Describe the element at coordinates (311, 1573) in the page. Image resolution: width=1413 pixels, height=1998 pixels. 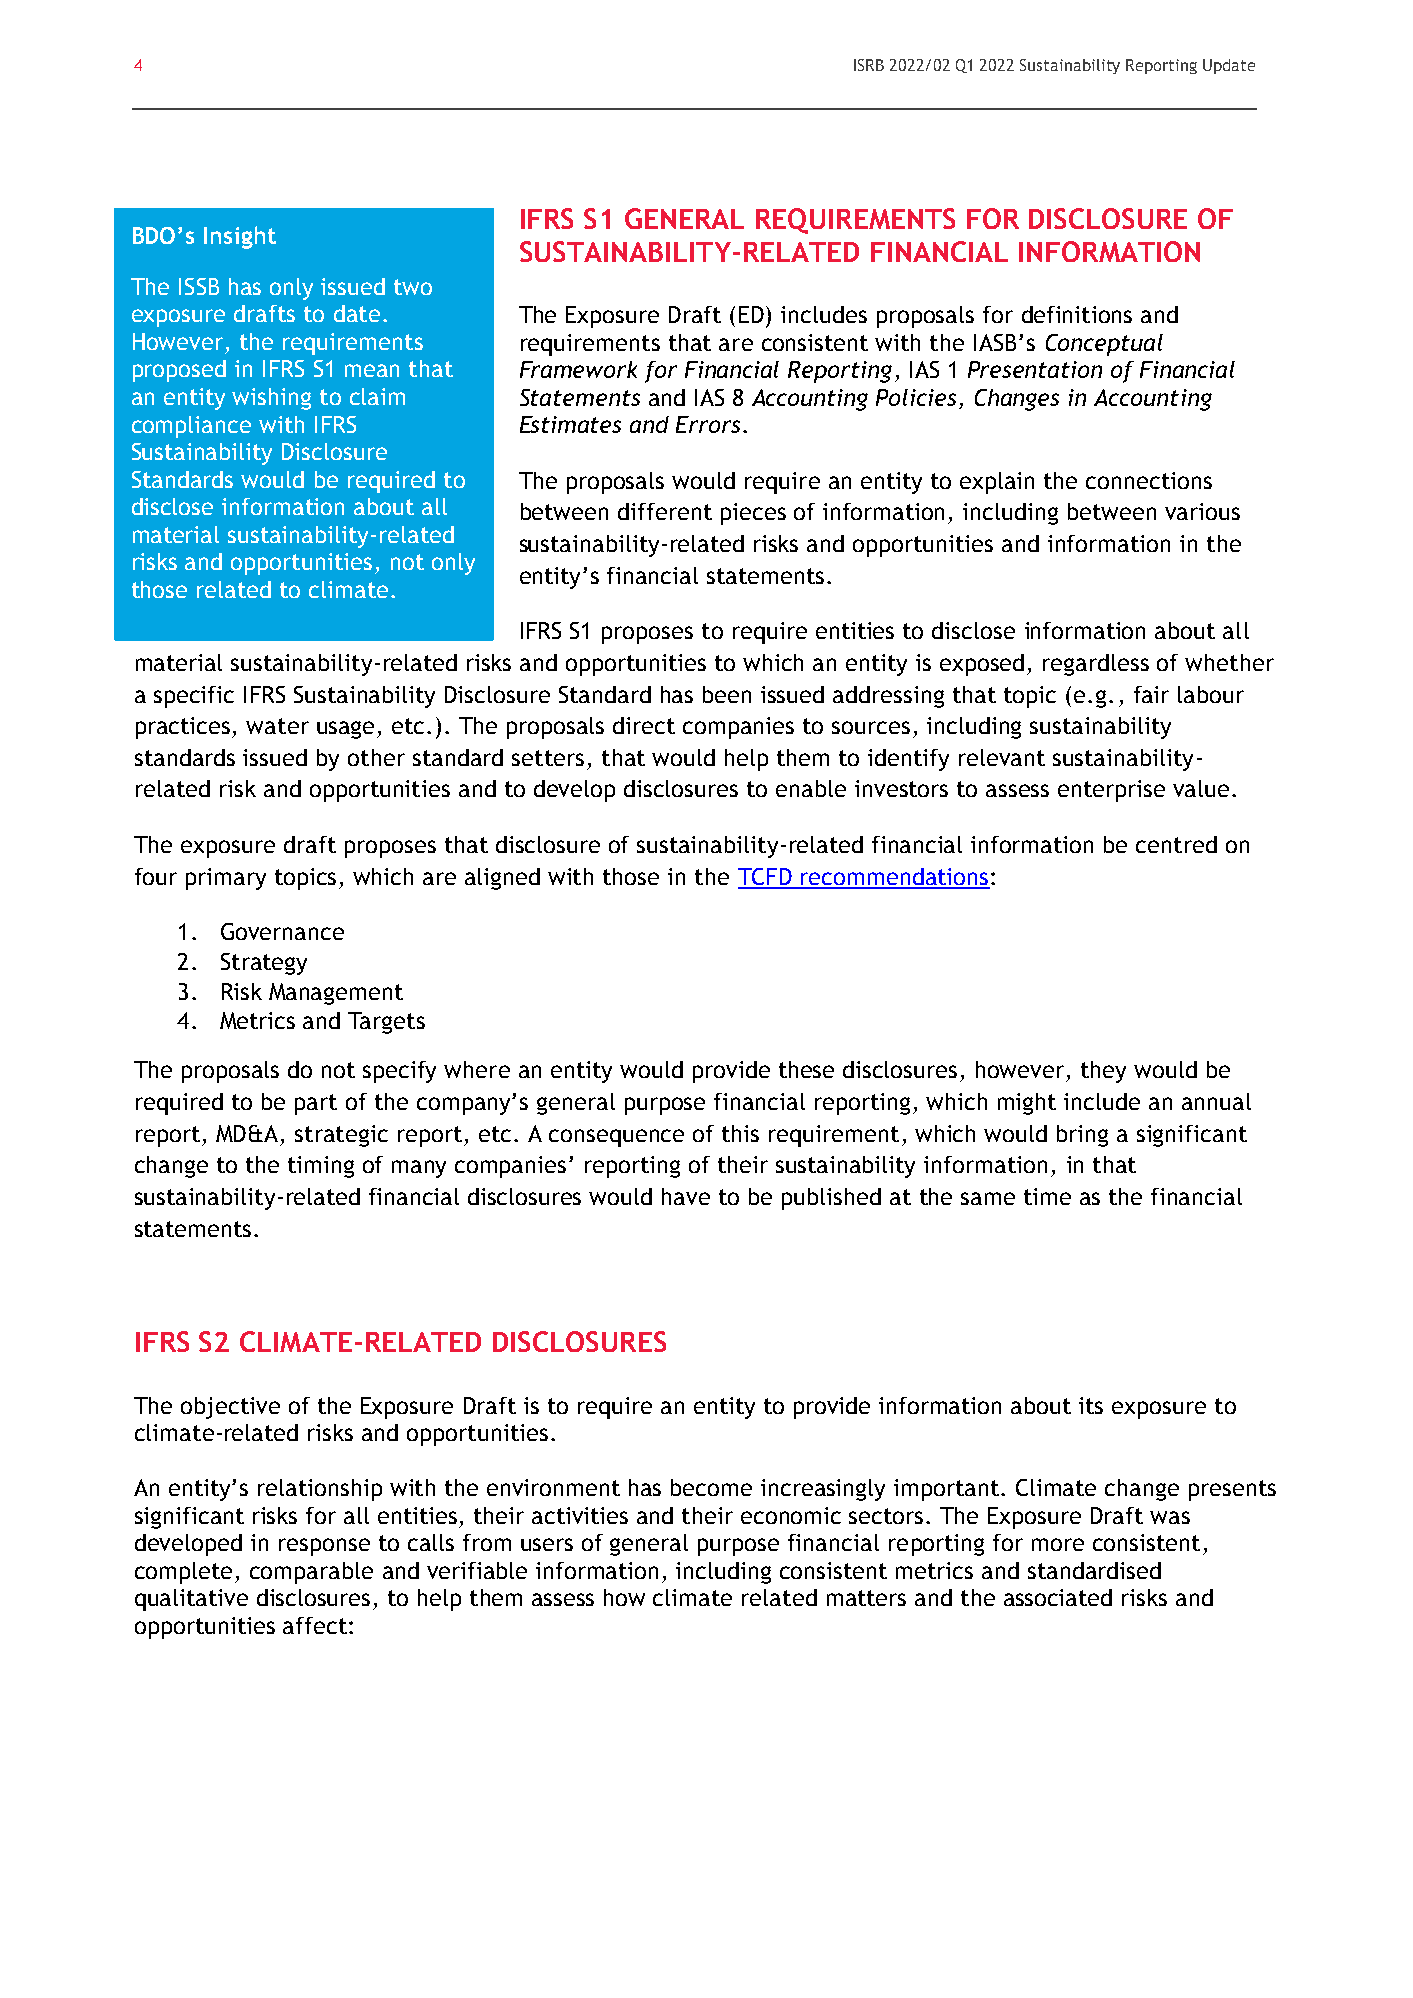
I see `comparable` at that location.
